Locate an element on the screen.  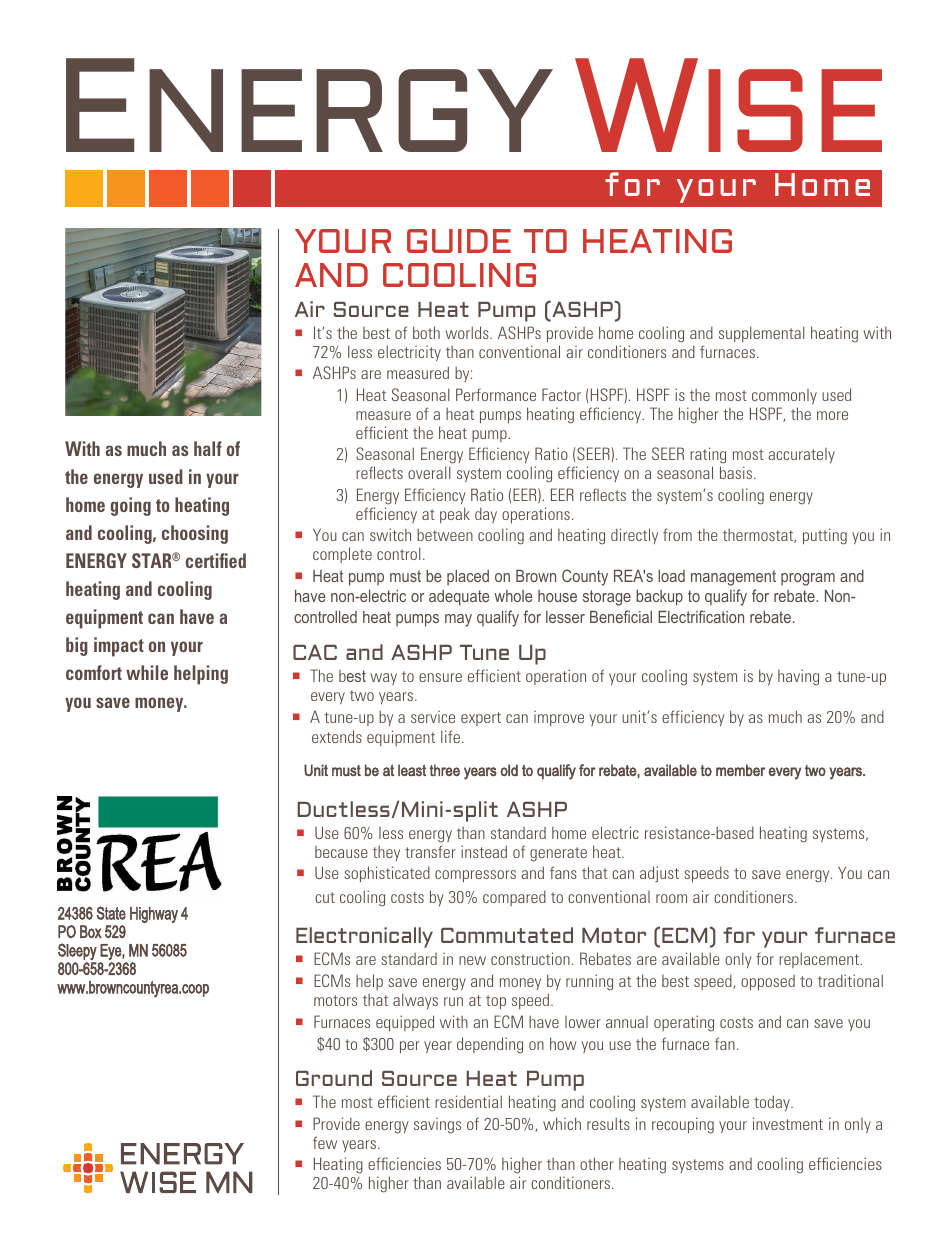
three is located at coordinates (445, 770).
